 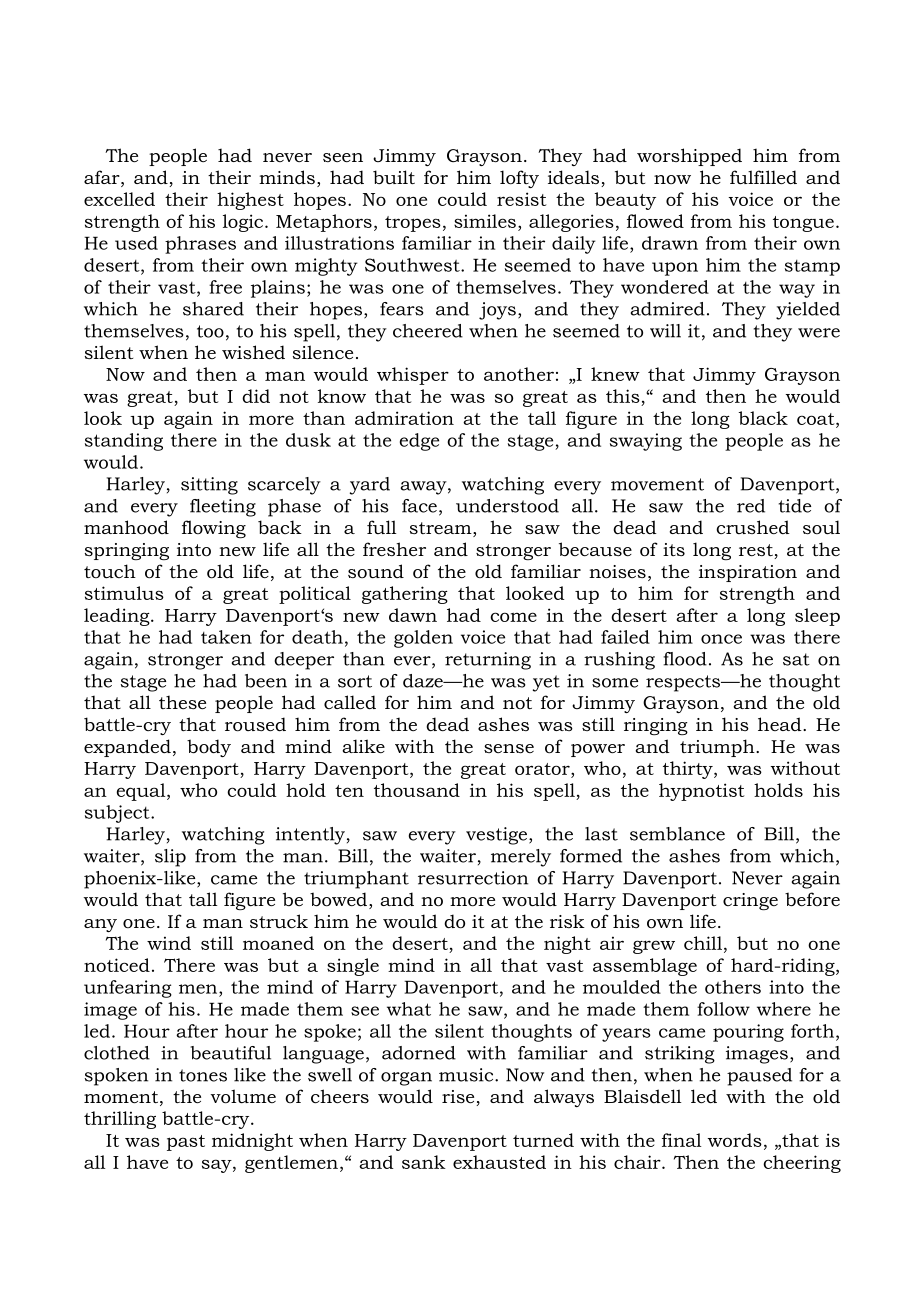 I want to click on past, so click(x=186, y=1143).
